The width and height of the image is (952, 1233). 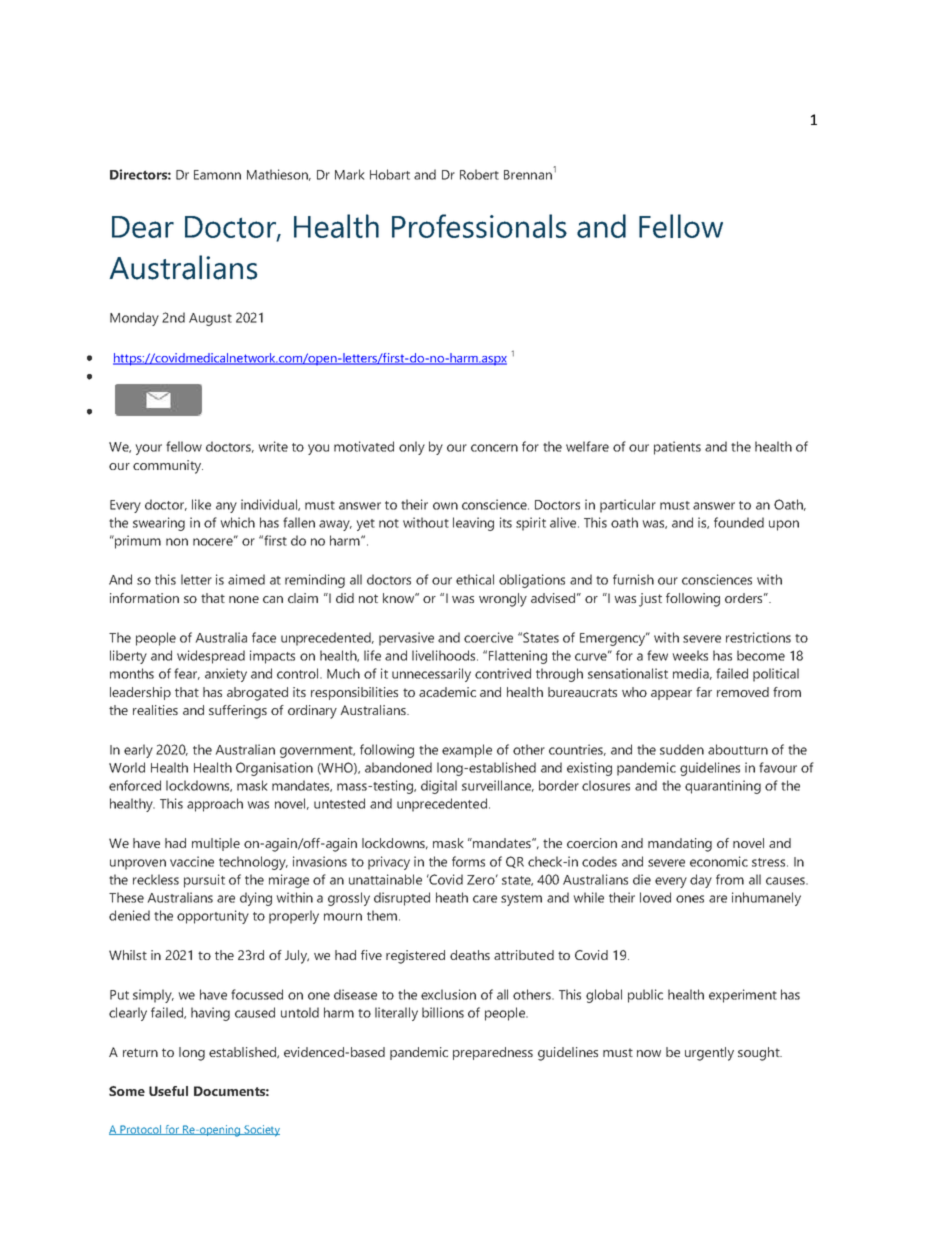 I want to click on digital, so click(x=439, y=787).
